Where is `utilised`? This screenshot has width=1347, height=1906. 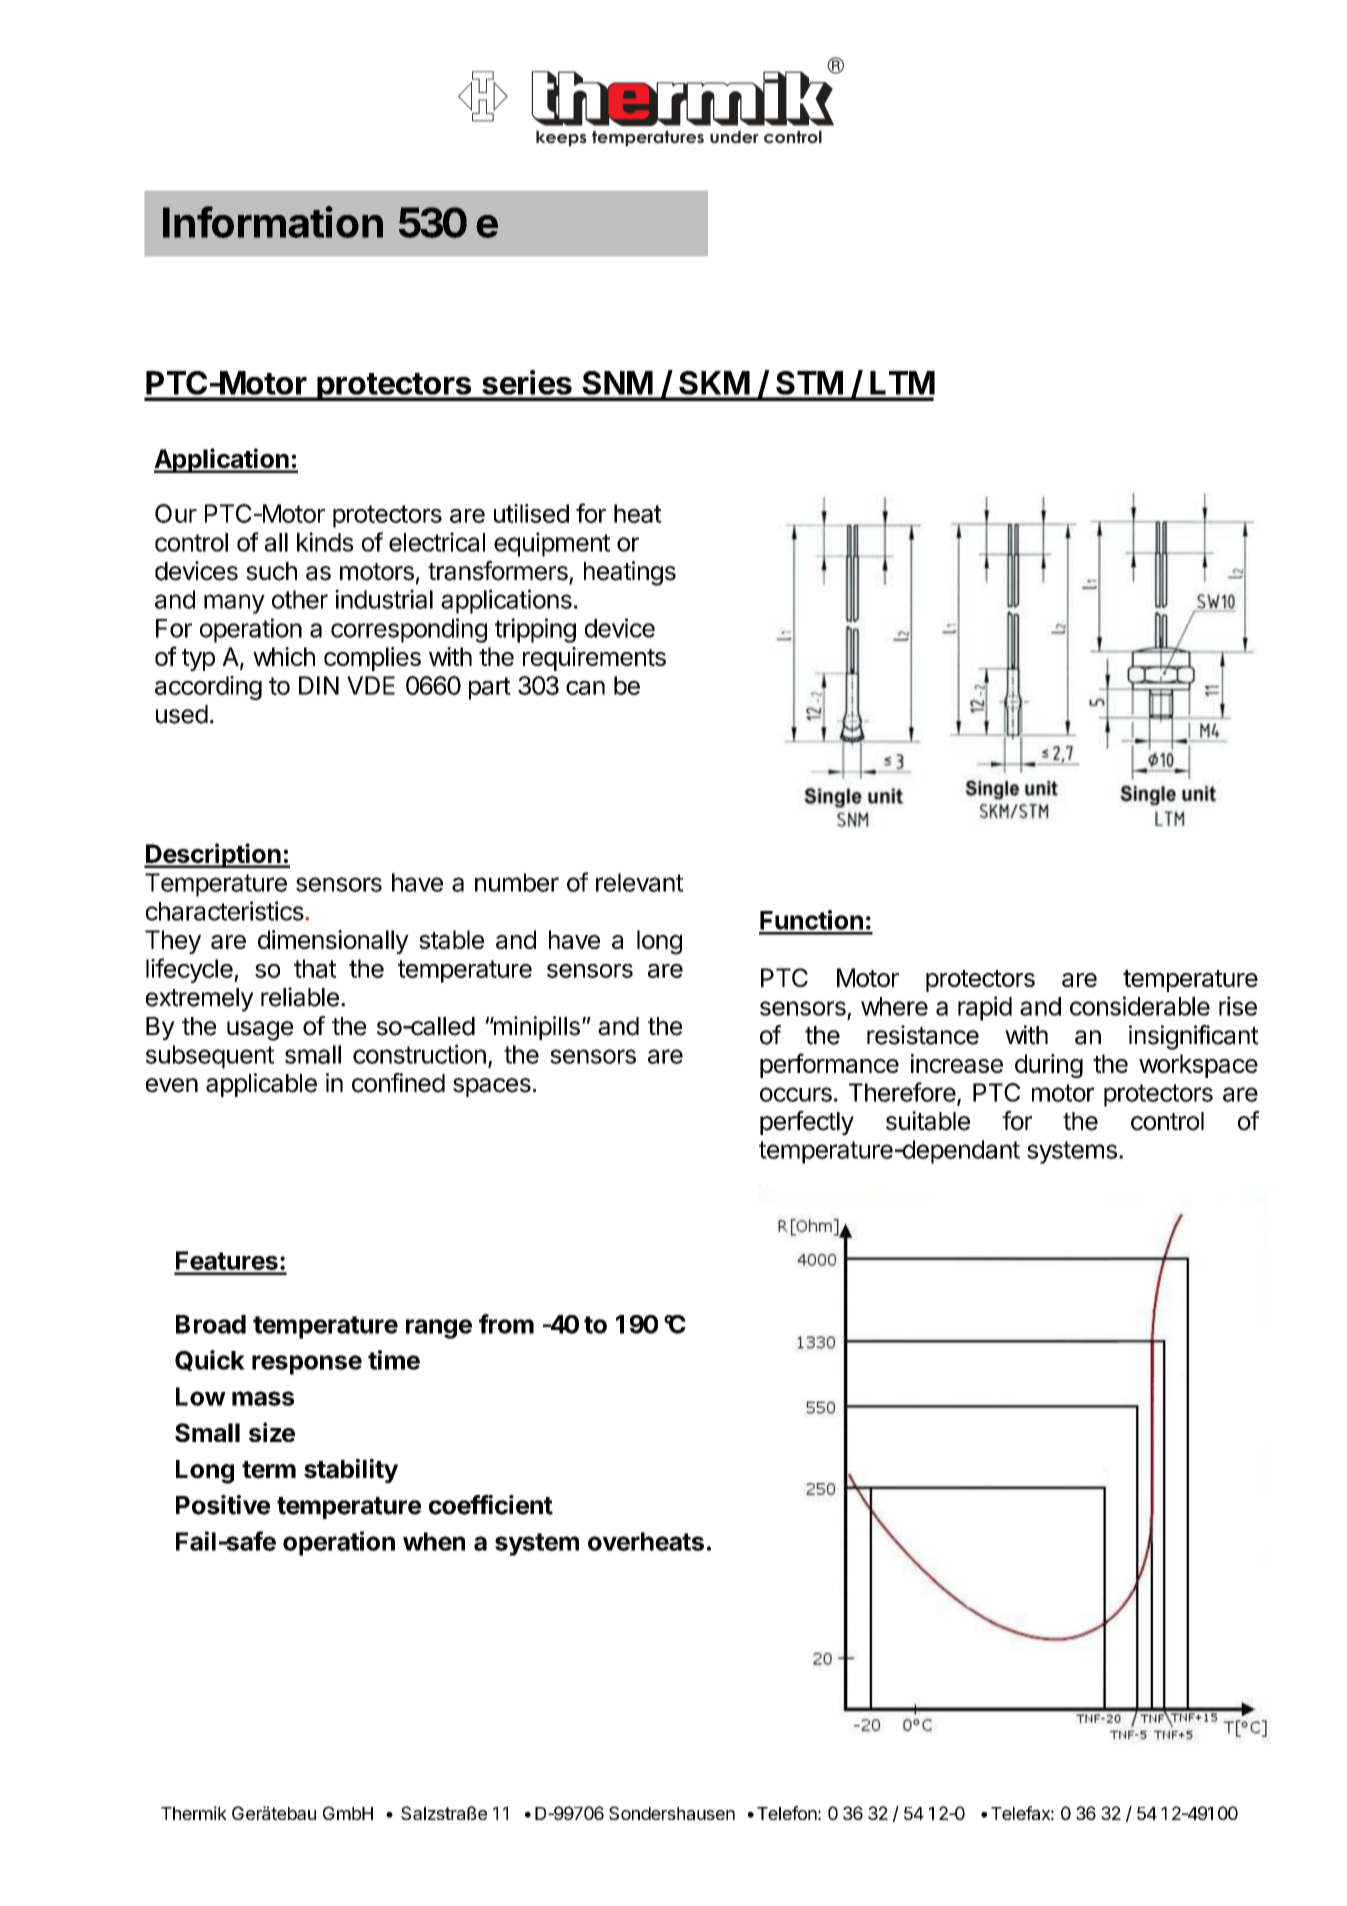
utilised is located at coordinates (531, 513).
